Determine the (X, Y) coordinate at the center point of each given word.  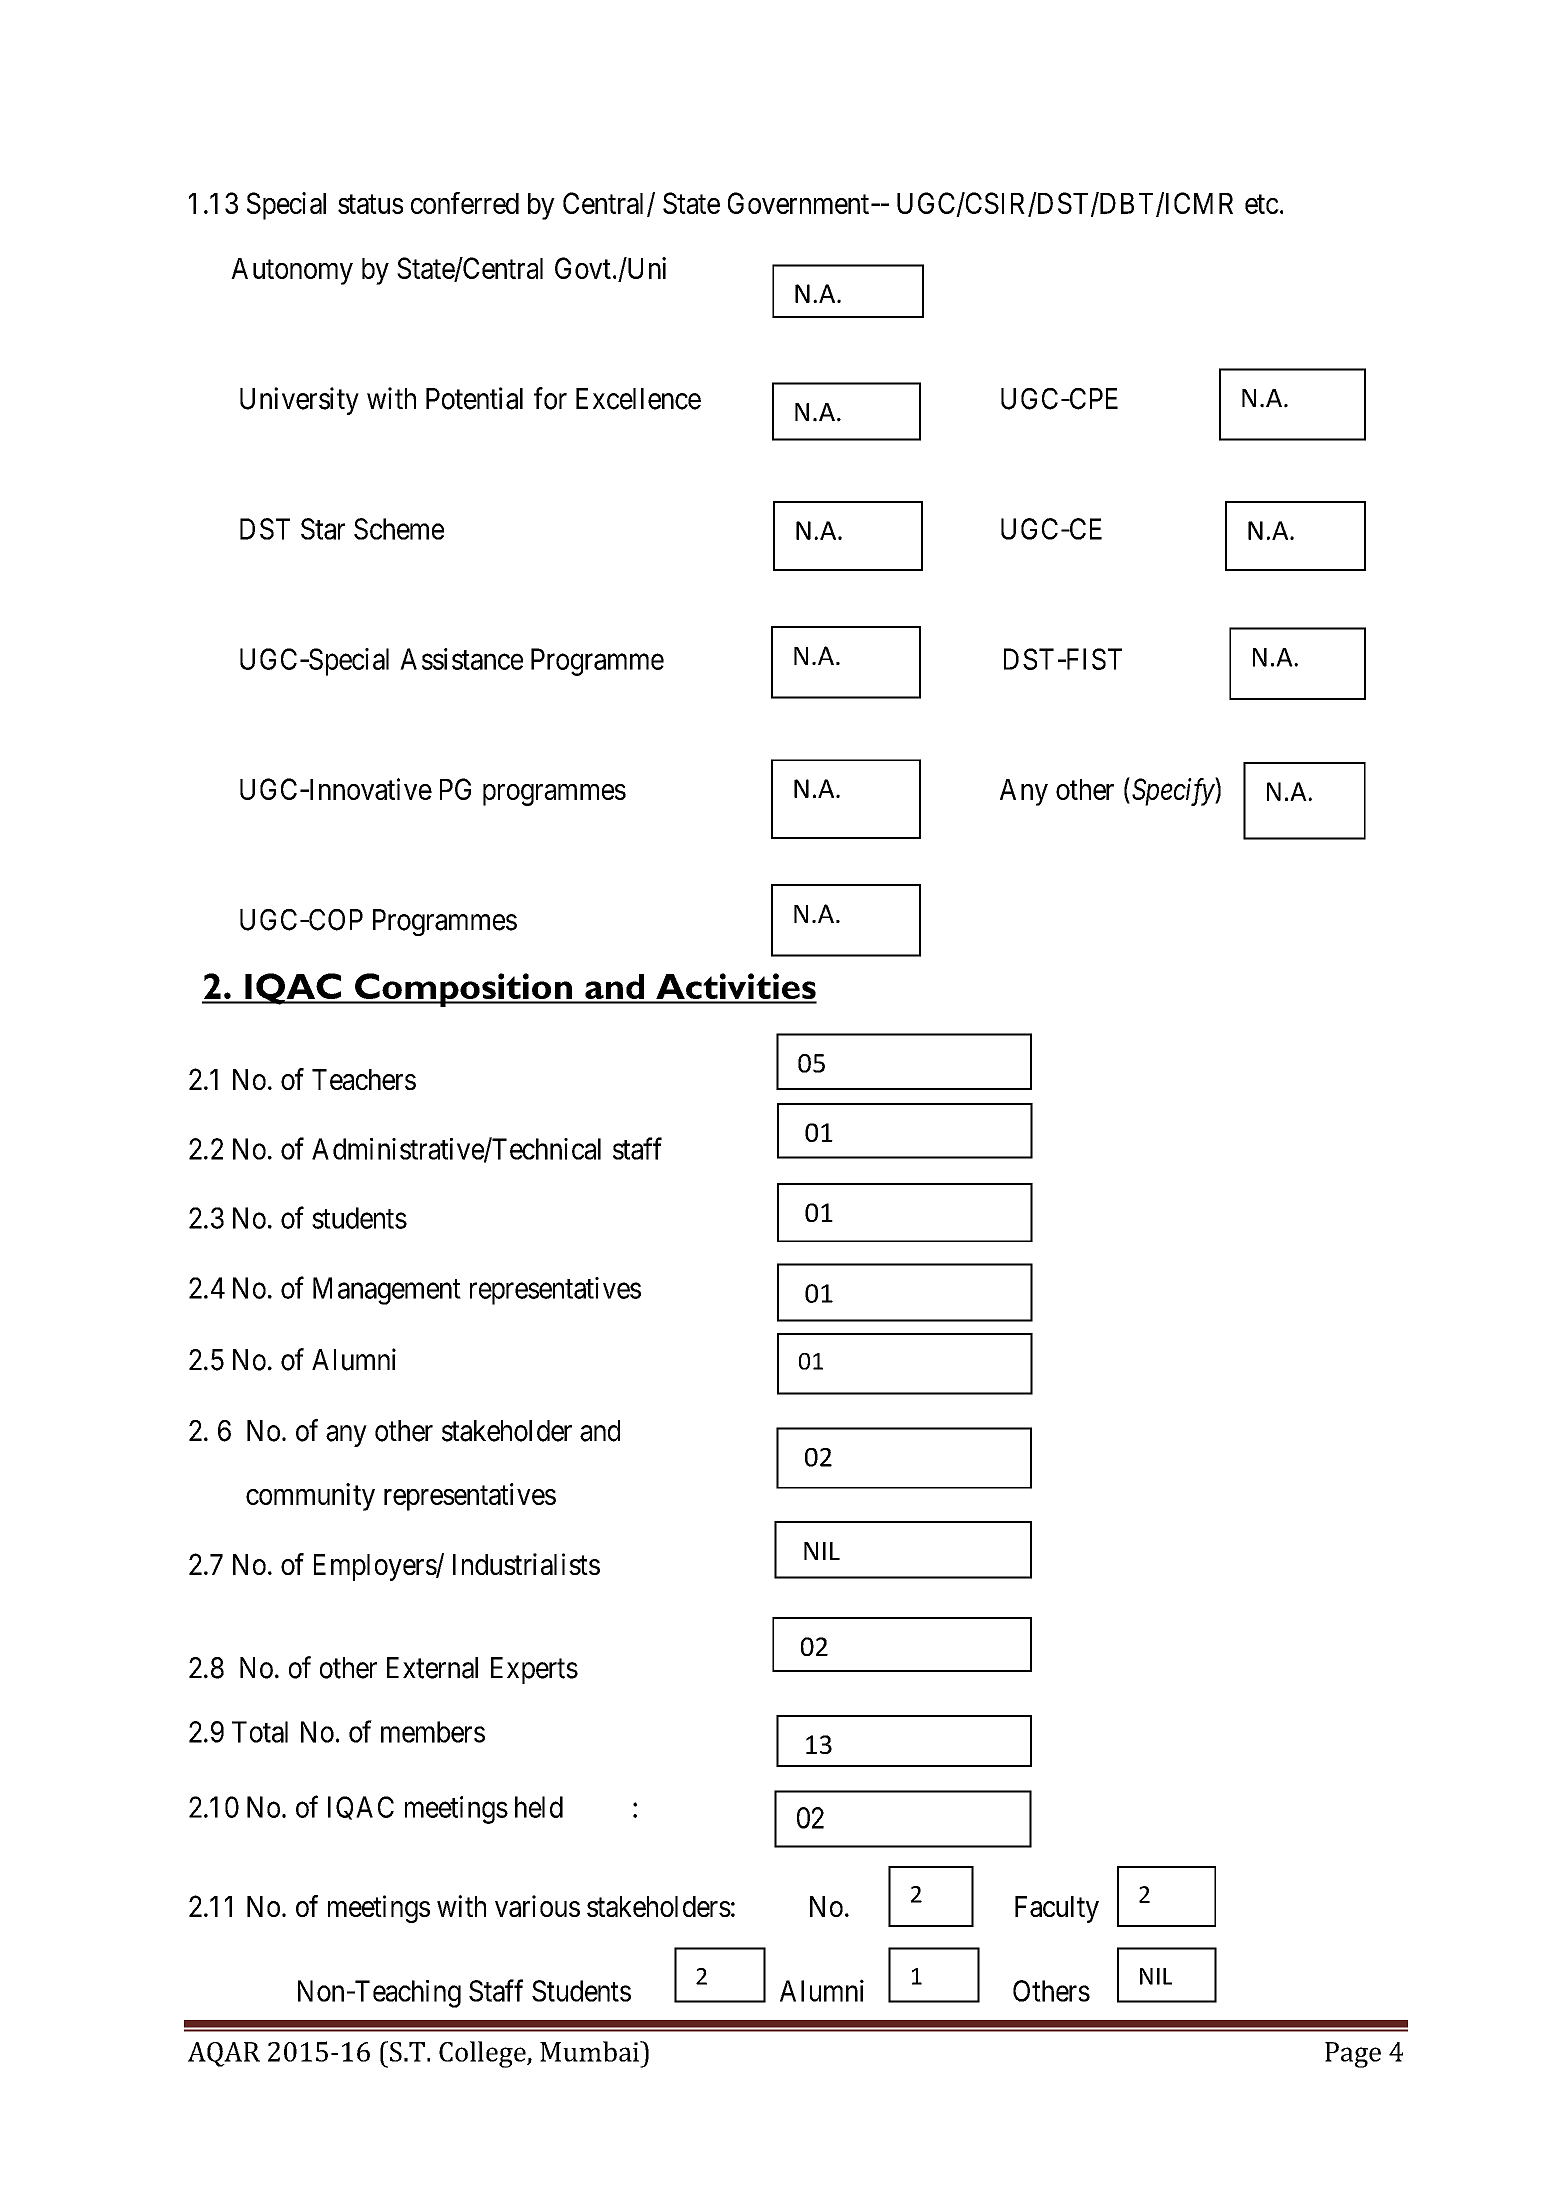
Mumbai (590, 2051)
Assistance (461, 659)
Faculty (1057, 1909)
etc (1262, 204)
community (310, 1497)
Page (1353, 2055)
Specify (1174, 792)
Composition (463, 990)
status (370, 204)
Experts (534, 1670)
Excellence (638, 399)
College (483, 2054)
